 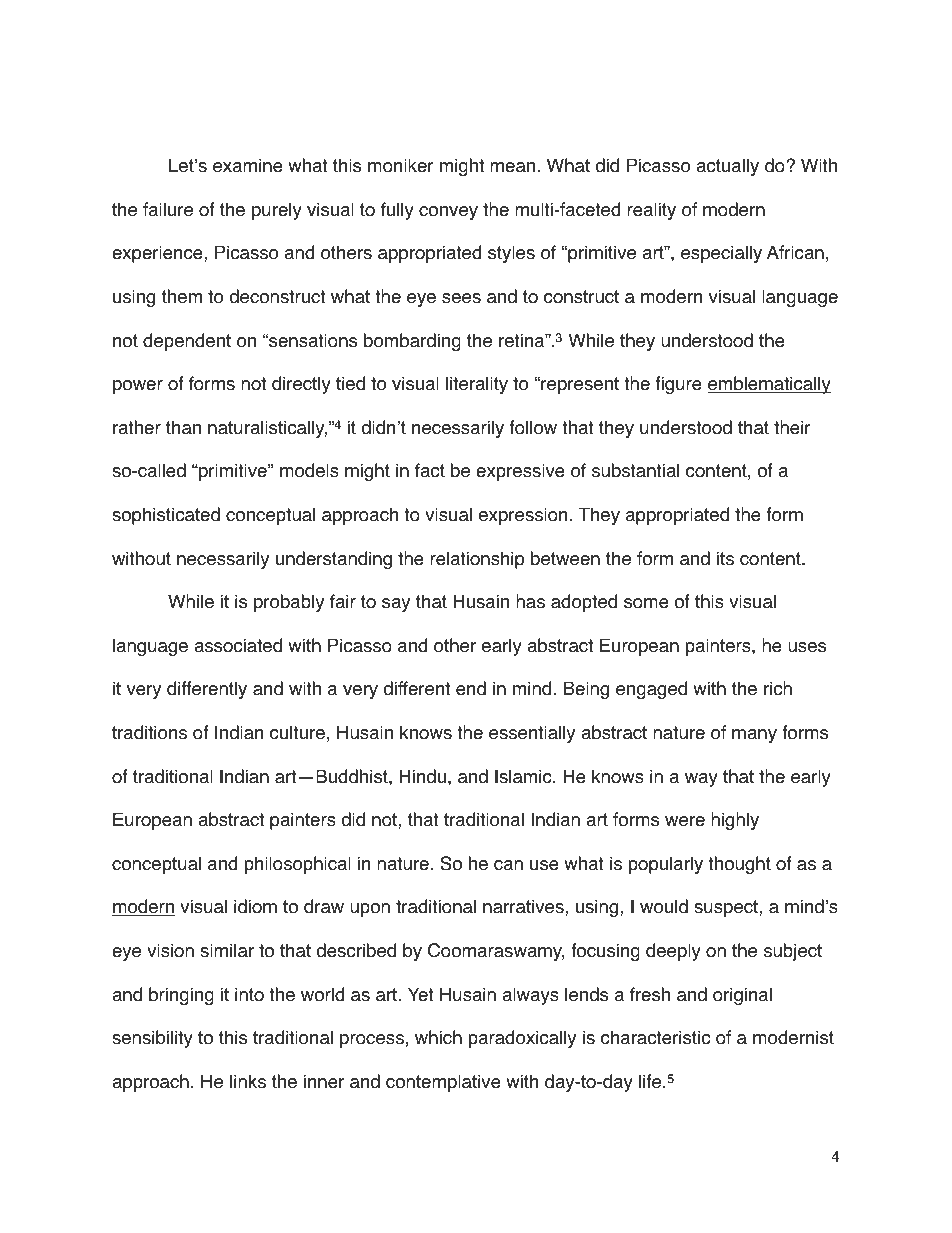 What do you see at coordinates (524, 906) in the page?
I see `narratives` at bounding box center [524, 906].
